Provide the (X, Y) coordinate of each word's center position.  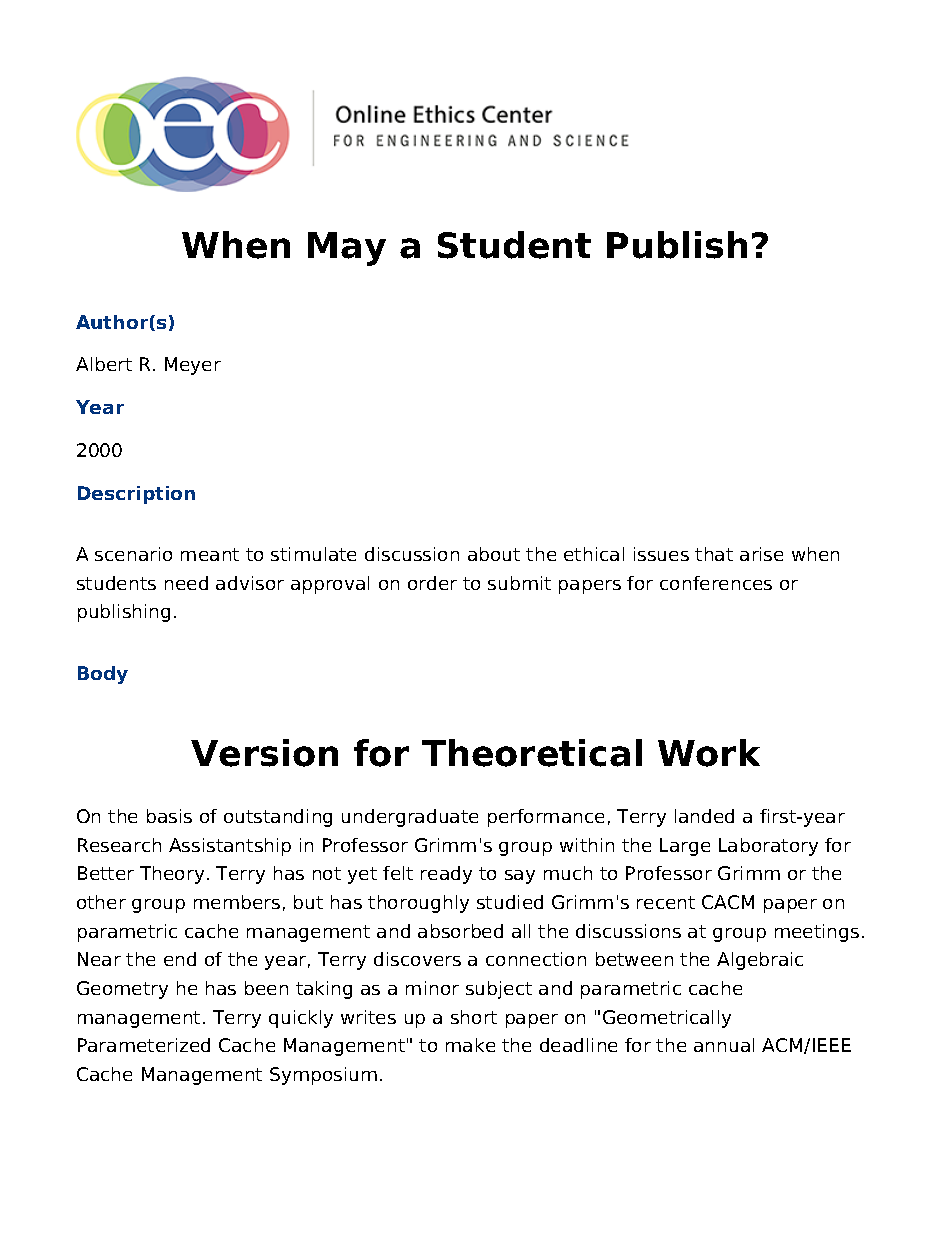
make (470, 1045)
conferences (716, 583)
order (432, 583)
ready (446, 875)
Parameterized (144, 1045)
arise (761, 554)
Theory (172, 875)
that (714, 554)
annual (724, 1045)
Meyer (193, 366)
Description (136, 495)
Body (103, 675)
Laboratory (768, 847)
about (494, 554)
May (347, 249)
